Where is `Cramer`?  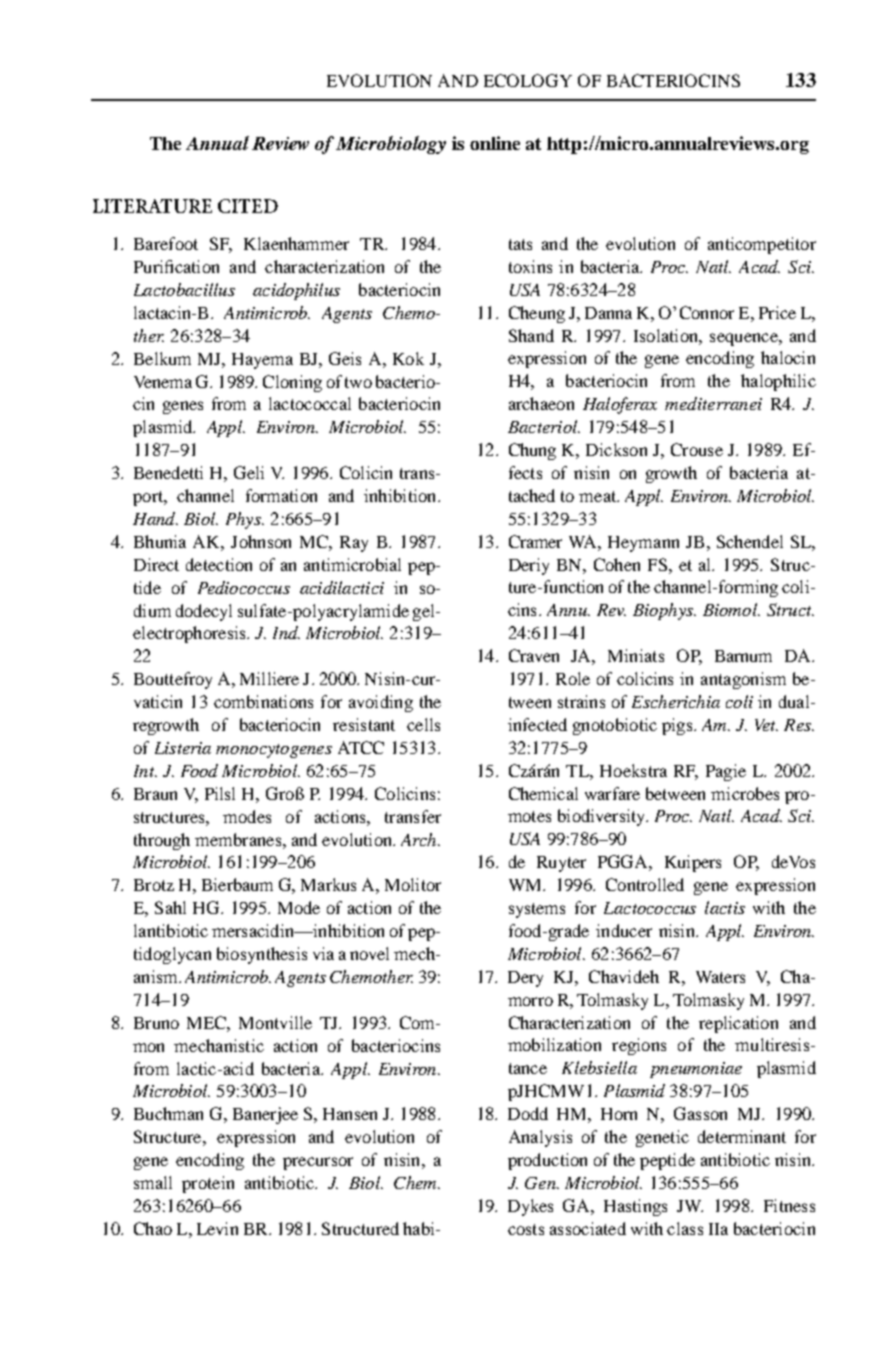
Cramer is located at coordinates (535, 541).
